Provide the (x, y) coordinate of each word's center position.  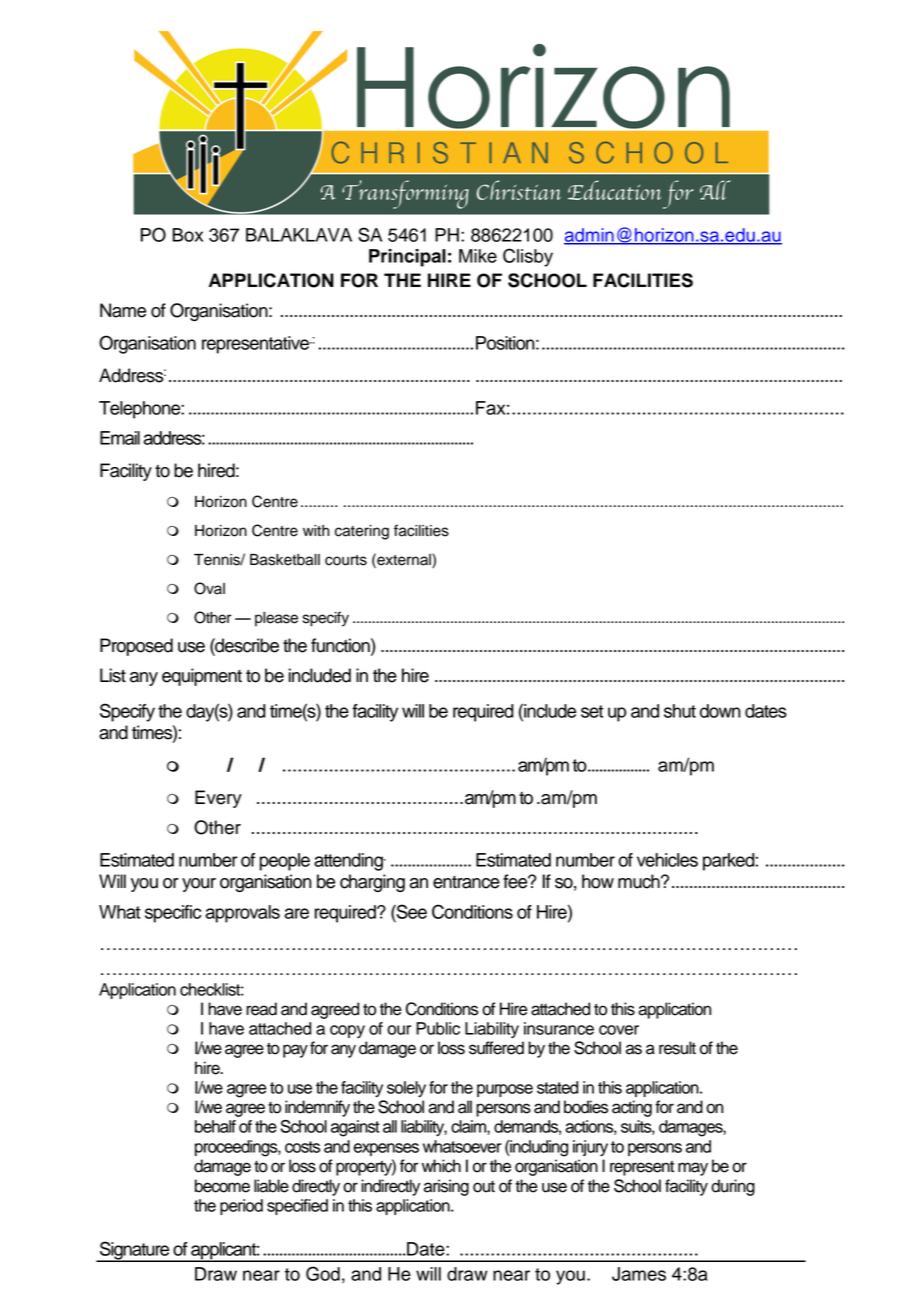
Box (187, 235)
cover (619, 1030)
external (404, 559)
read (261, 1009)
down (720, 711)
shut (680, 711)
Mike (478, 256)
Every (218, 799)
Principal (407, 258)
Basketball (285, 560)
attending (349, 862)
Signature (135, 1251)
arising (446, 1187)
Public (438, 1028)
